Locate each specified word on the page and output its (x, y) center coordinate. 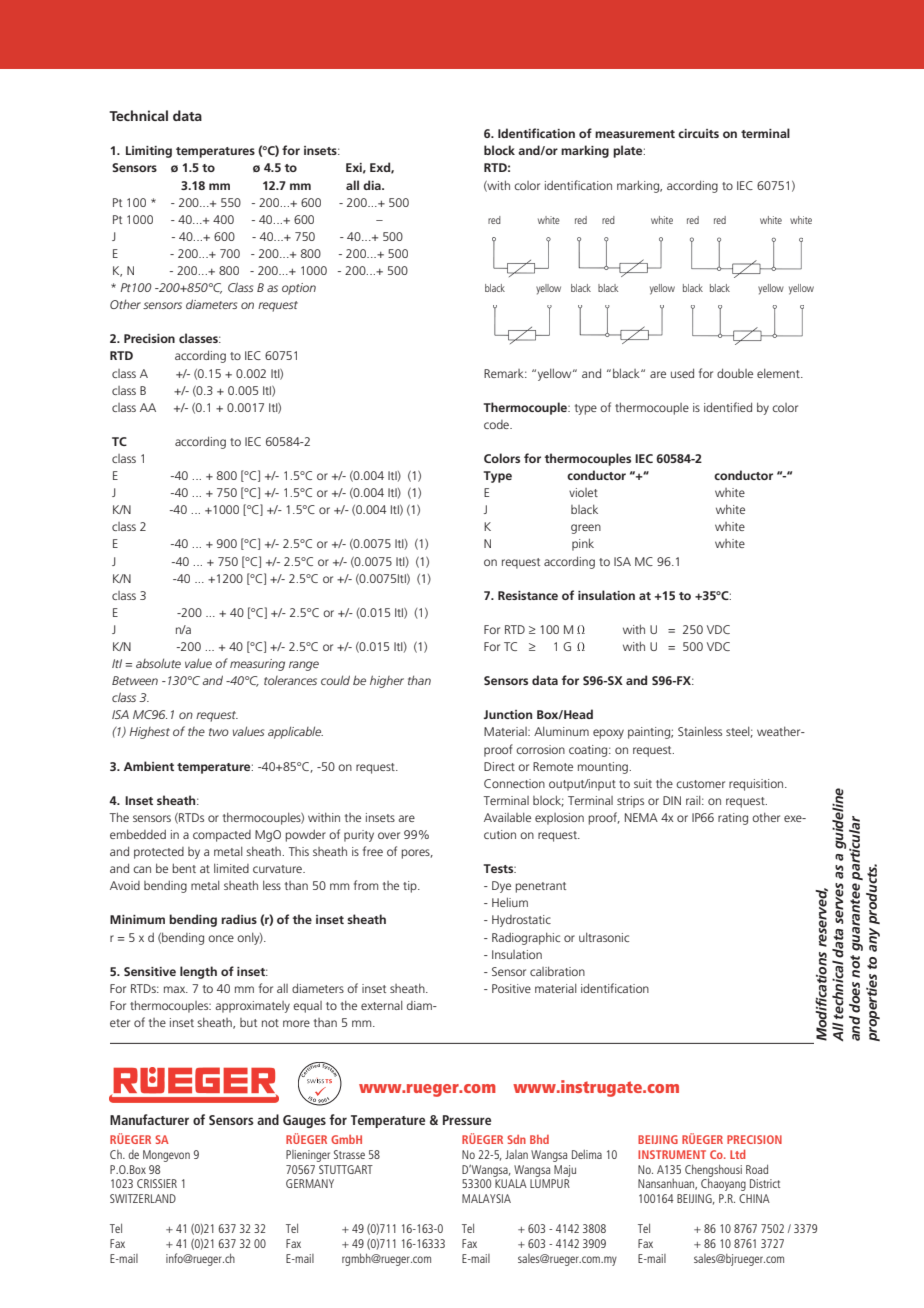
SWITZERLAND (143, 1198)
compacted (222, 836)
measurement (635, 134)
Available (507, 817)
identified (728, 407)
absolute (158, 663)
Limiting (149, 152)
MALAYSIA (486, 1198)
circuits (698, 133)
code (497, 424)
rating (733, 819)
